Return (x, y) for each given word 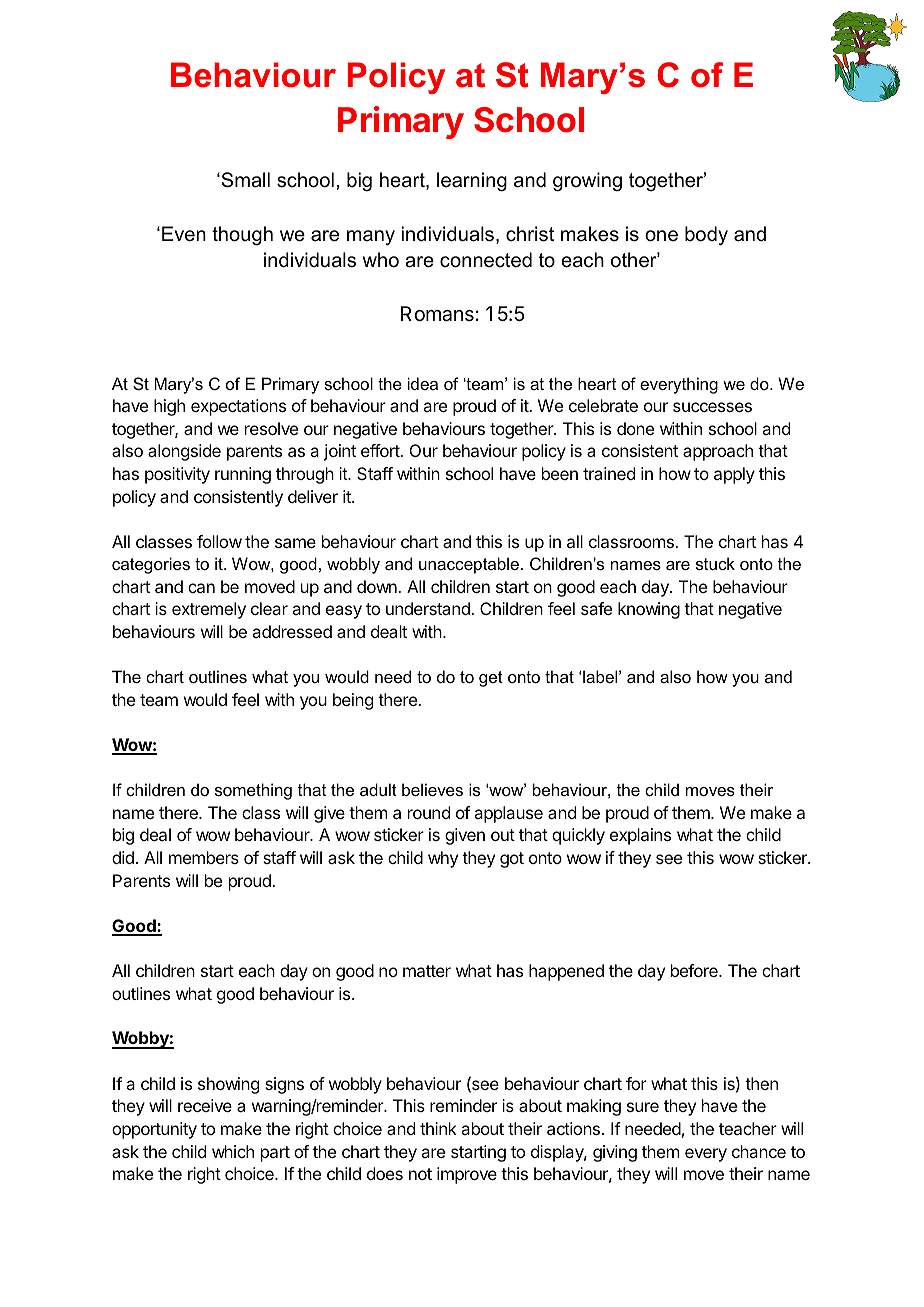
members (204, 857)
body (706, 236)
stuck (715, 563)
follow (219, 541)
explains (640, 836)
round (429, 812)
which (233, 1151)
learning (472, 182)
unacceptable (469, 565)
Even (184, 234)
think (438, 1128)
